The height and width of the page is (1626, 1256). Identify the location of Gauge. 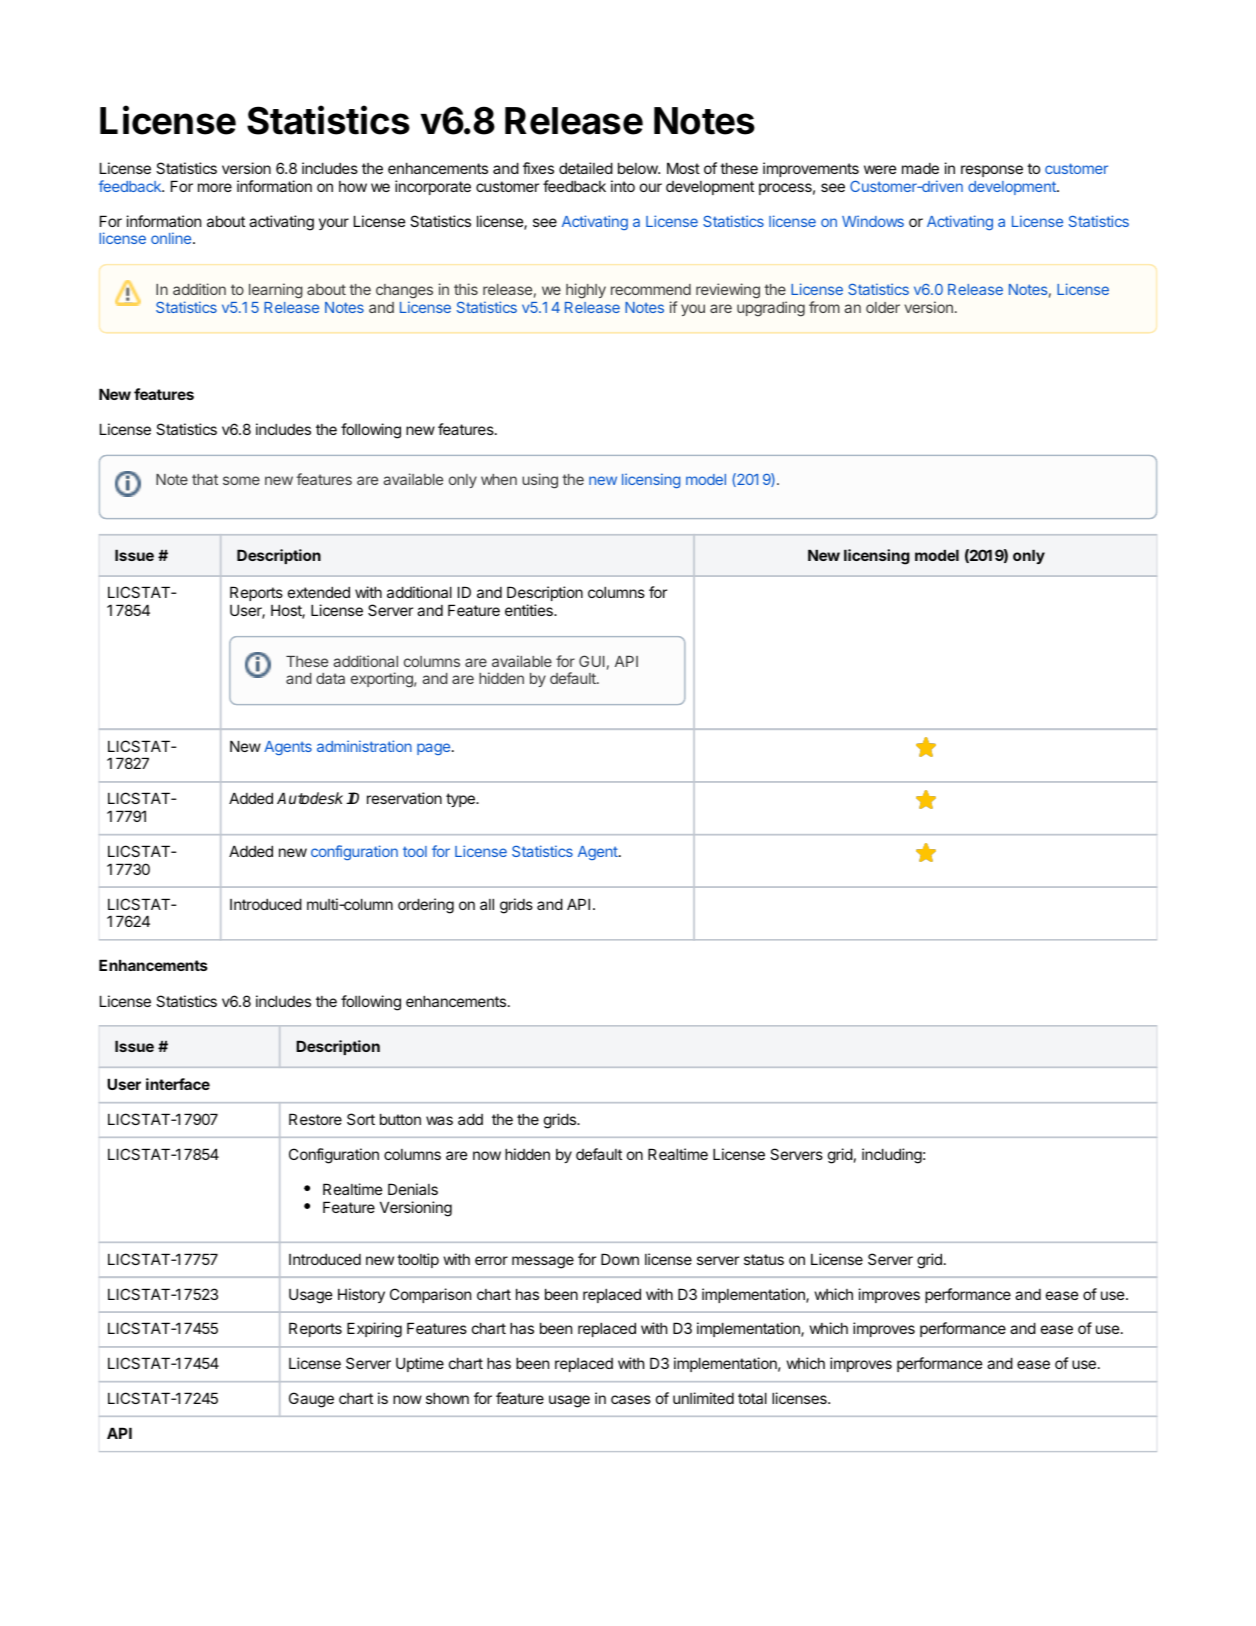
(311, 1400).
